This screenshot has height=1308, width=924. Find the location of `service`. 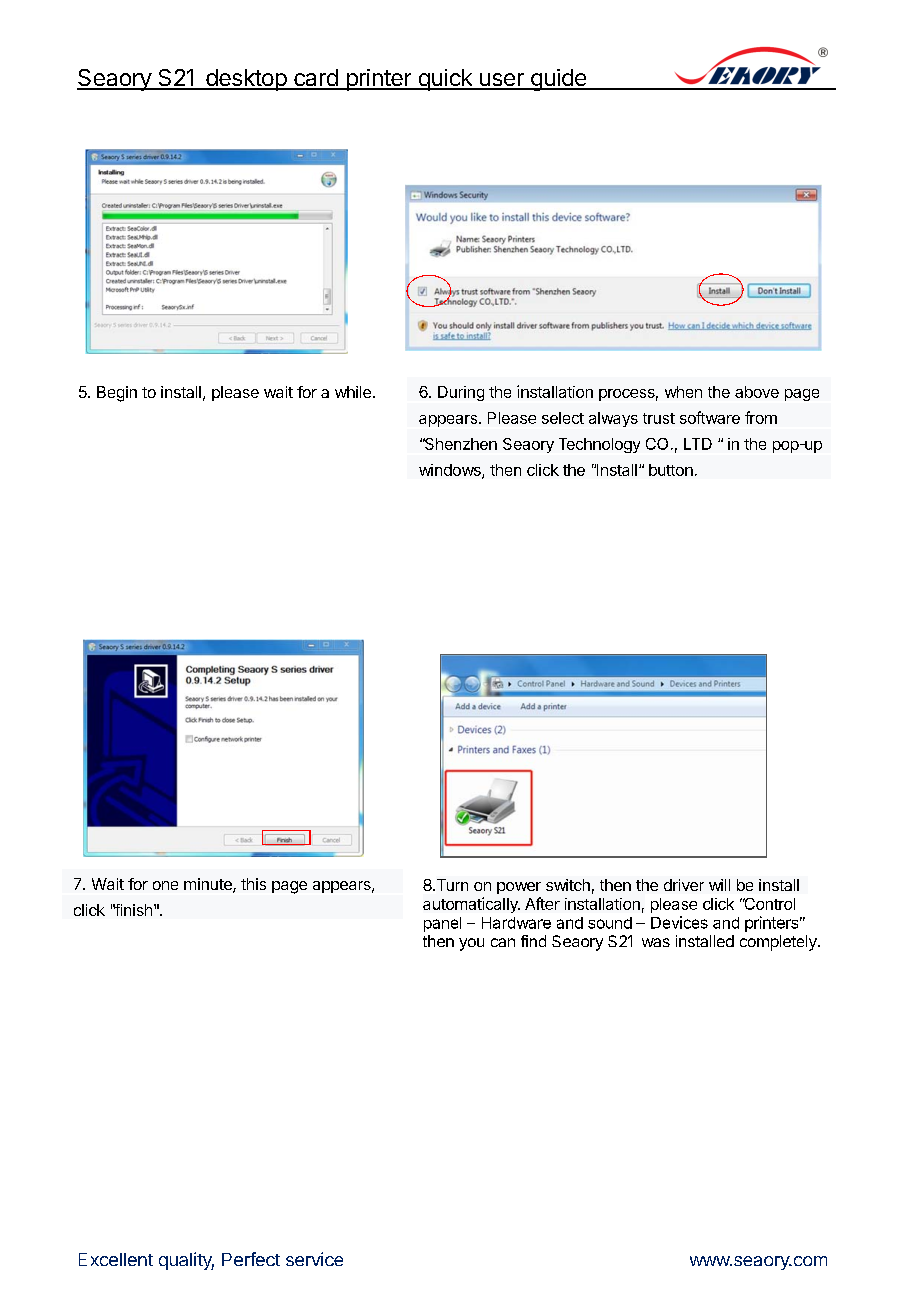

service is located at coordinates (314, 1259).
